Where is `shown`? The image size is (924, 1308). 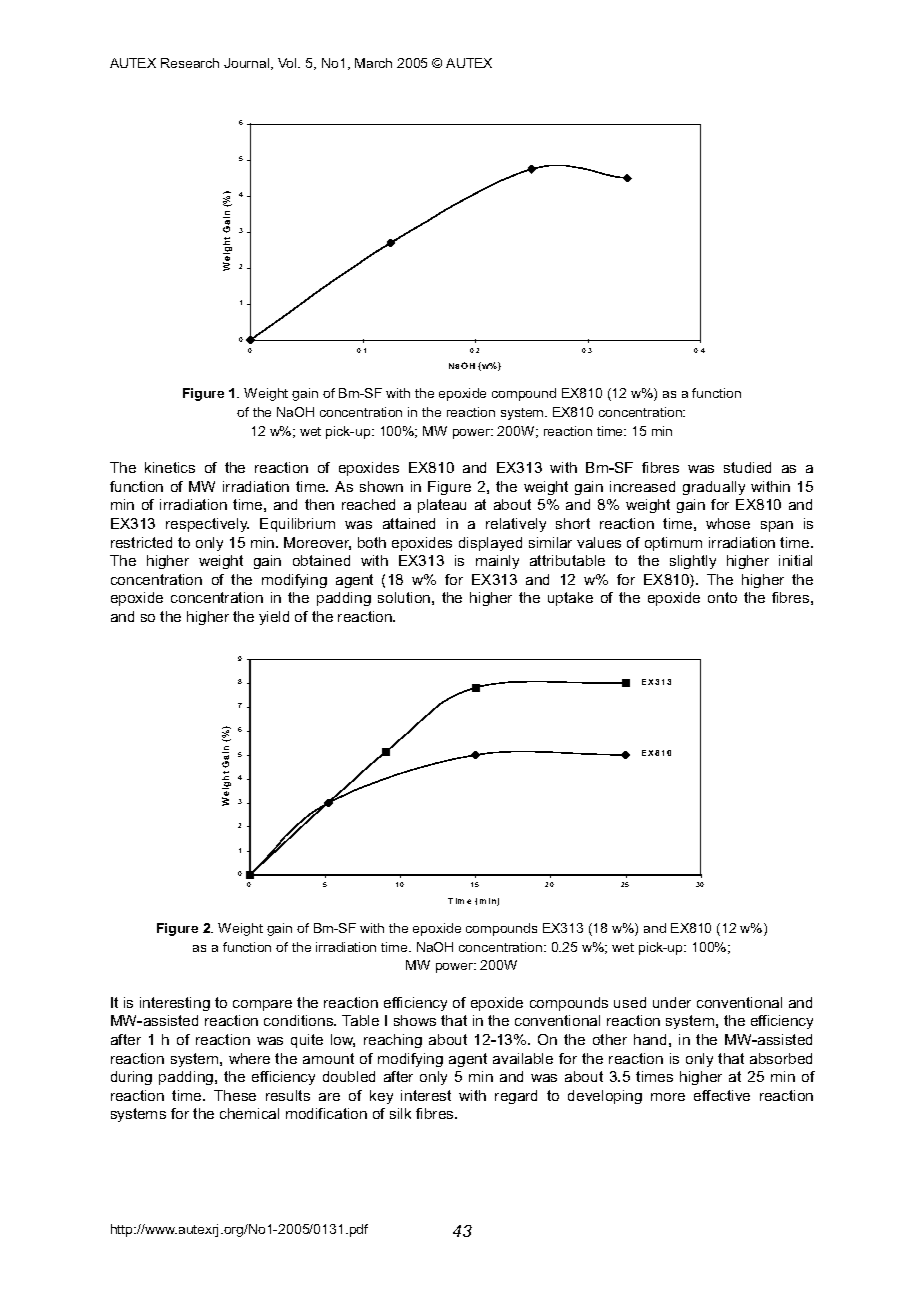 shown is located at coordinates (381, 486).
